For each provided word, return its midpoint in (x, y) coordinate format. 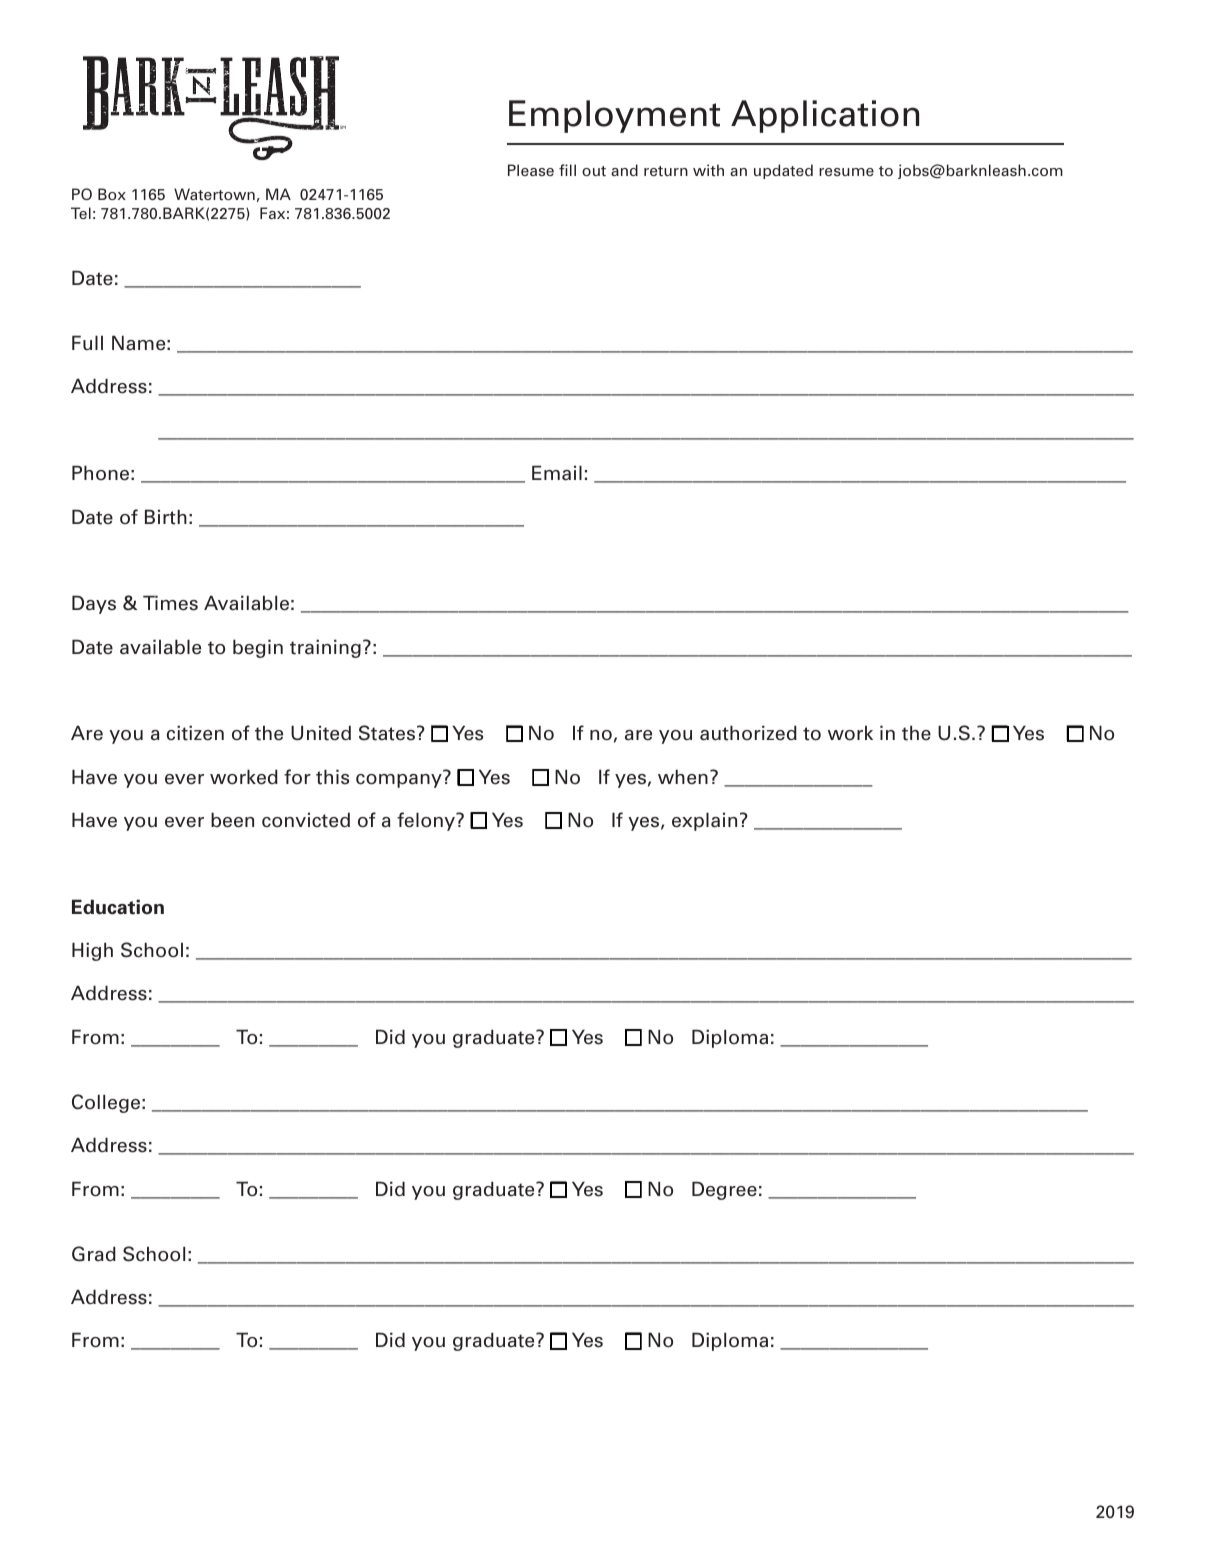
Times (170, 603)
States (387, 733)
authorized (748, 733)
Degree (724, 1190)
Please (531, 170)
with (708, 170)
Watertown (214, 194)
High (92, 951)
